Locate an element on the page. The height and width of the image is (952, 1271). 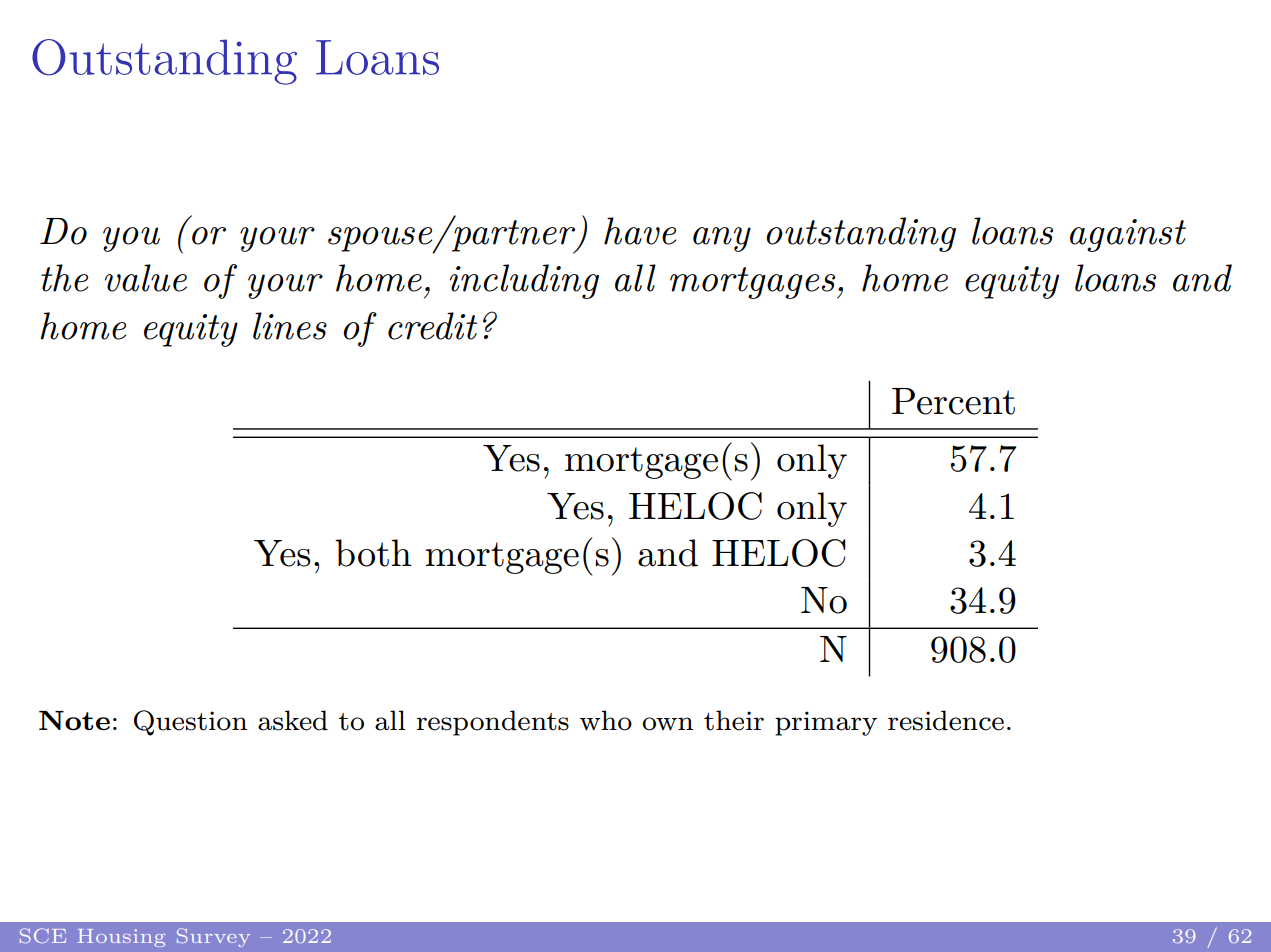
value is located at coordinates (146, 278).
